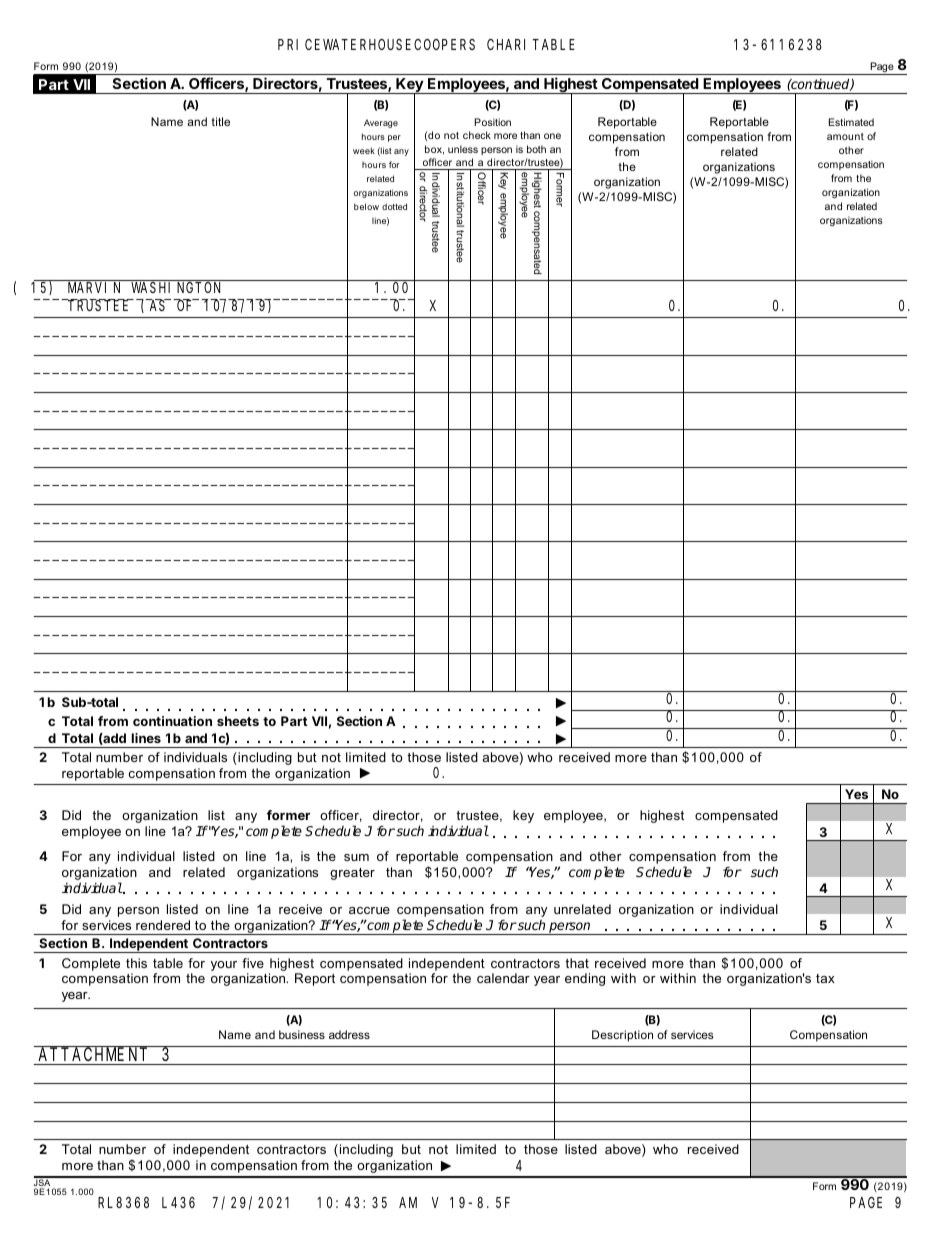 Image resolution: width=952 pixels, height=1233 pixels. Describe the element at coordinates (851, 122) in the image. I see `Estimated` at that location.
